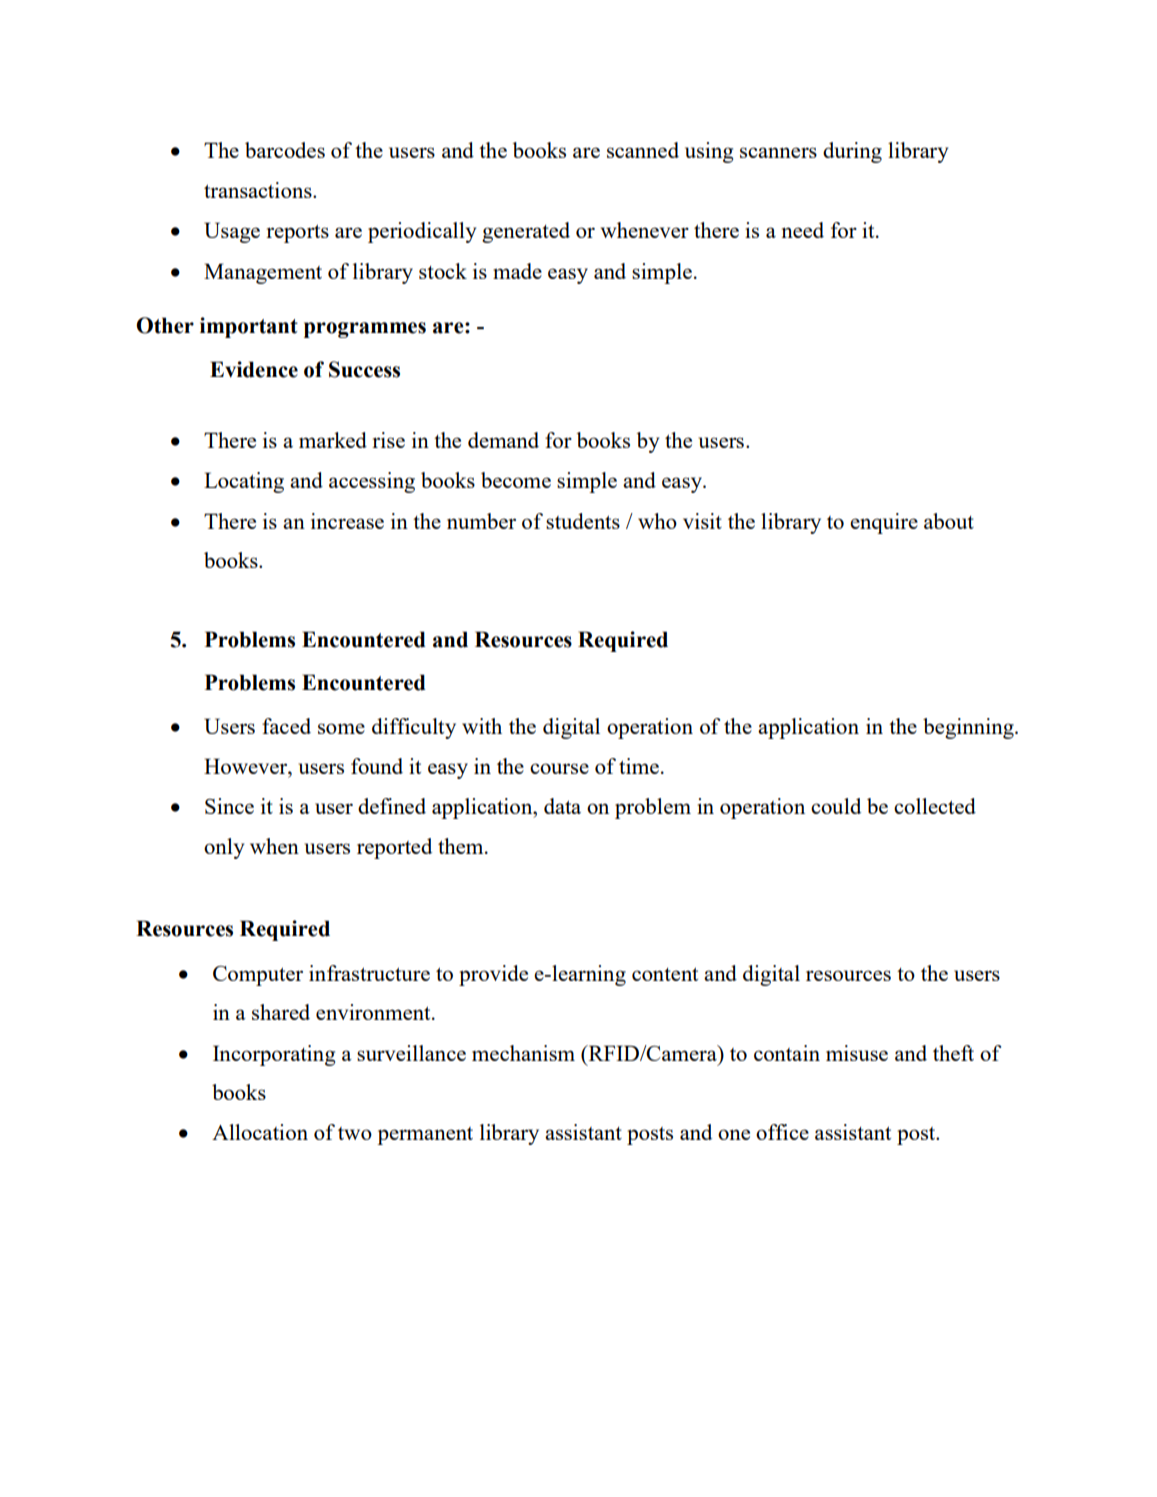 Image resolution: width=1157 pixels, height=1497 pixels. Describe the element at coordinates (523, 1053) in the screenshot. I see `mechanism` at that location.
